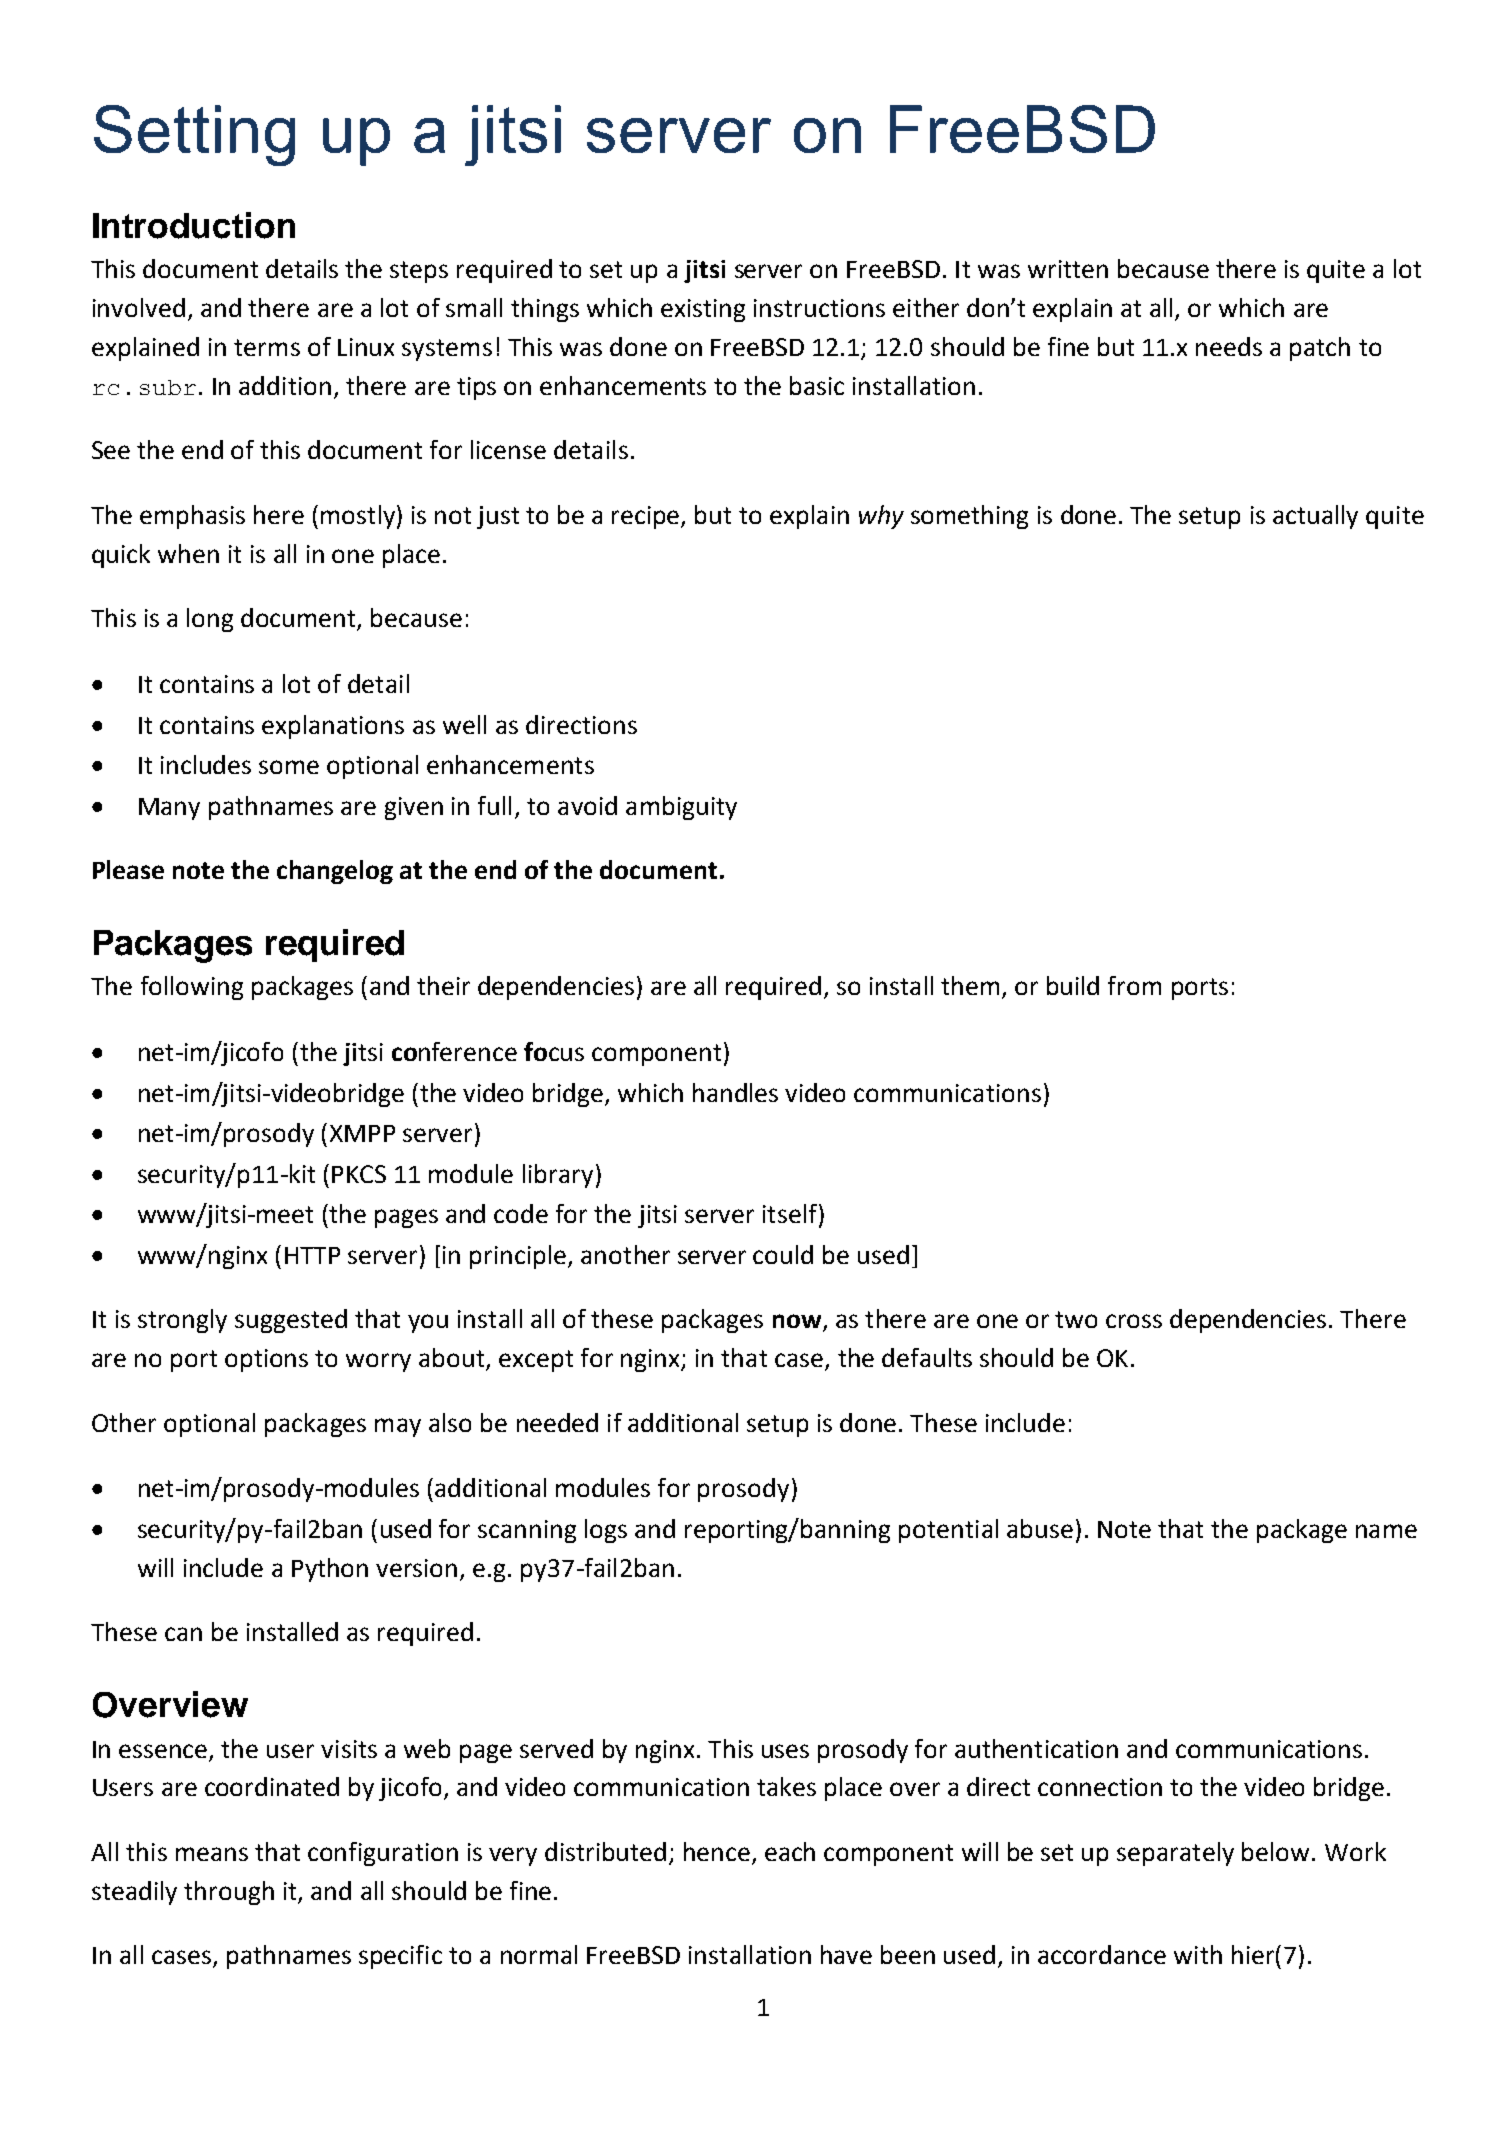 The width and height of the screenshot is (1506, 2129). I want to click on cross, so click(1134, 1321).
